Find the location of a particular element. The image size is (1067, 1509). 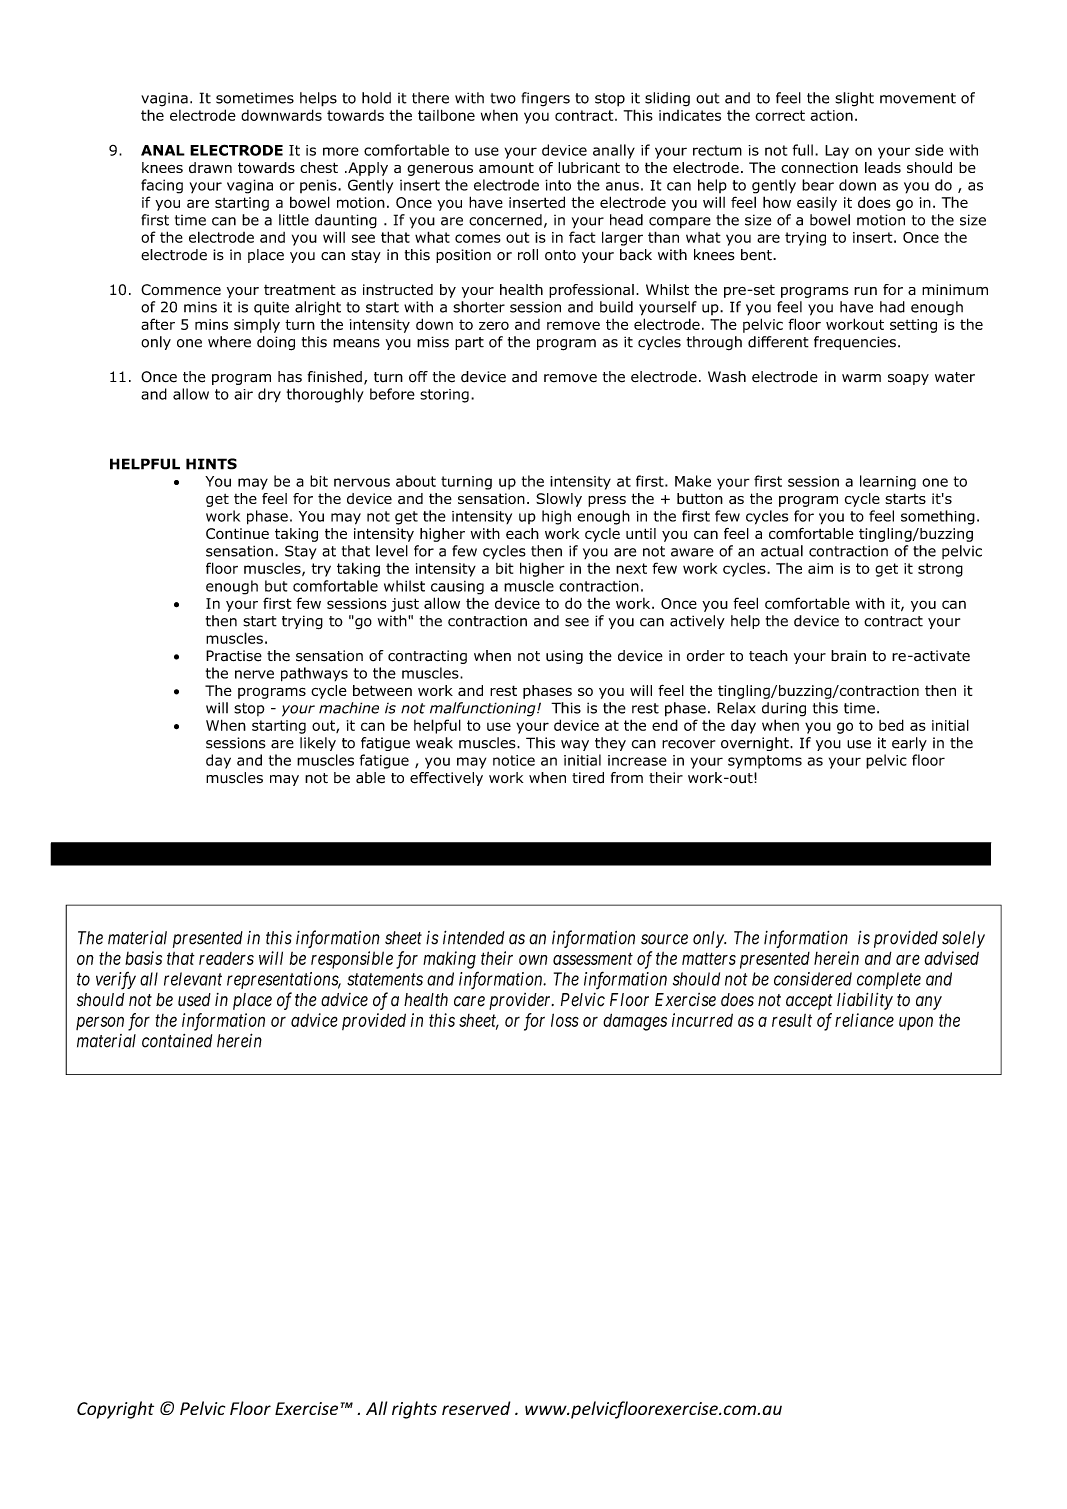

rights is located at coordinates (414, 1410).
